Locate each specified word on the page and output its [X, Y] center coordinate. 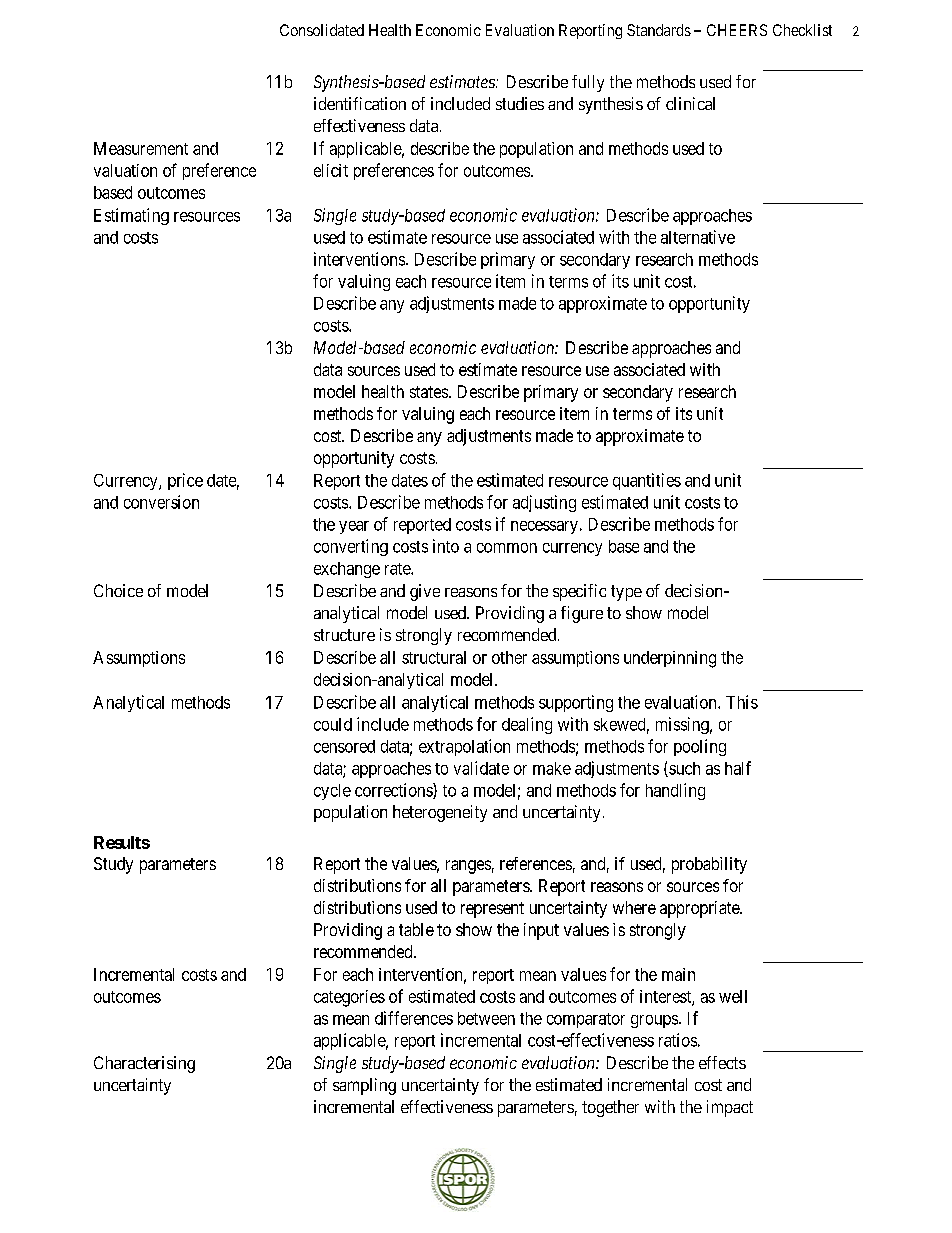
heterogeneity [440, 813]
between [486, 1018]
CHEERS [737, 30]
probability [709, 865]
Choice [118, 590]
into [446, 546]
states [429, 392]
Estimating [131, 216]
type [626, 593]
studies [520, 103]
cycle [332, 792]
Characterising [144, 1064]
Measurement [141, 148]
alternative [698, 237]
